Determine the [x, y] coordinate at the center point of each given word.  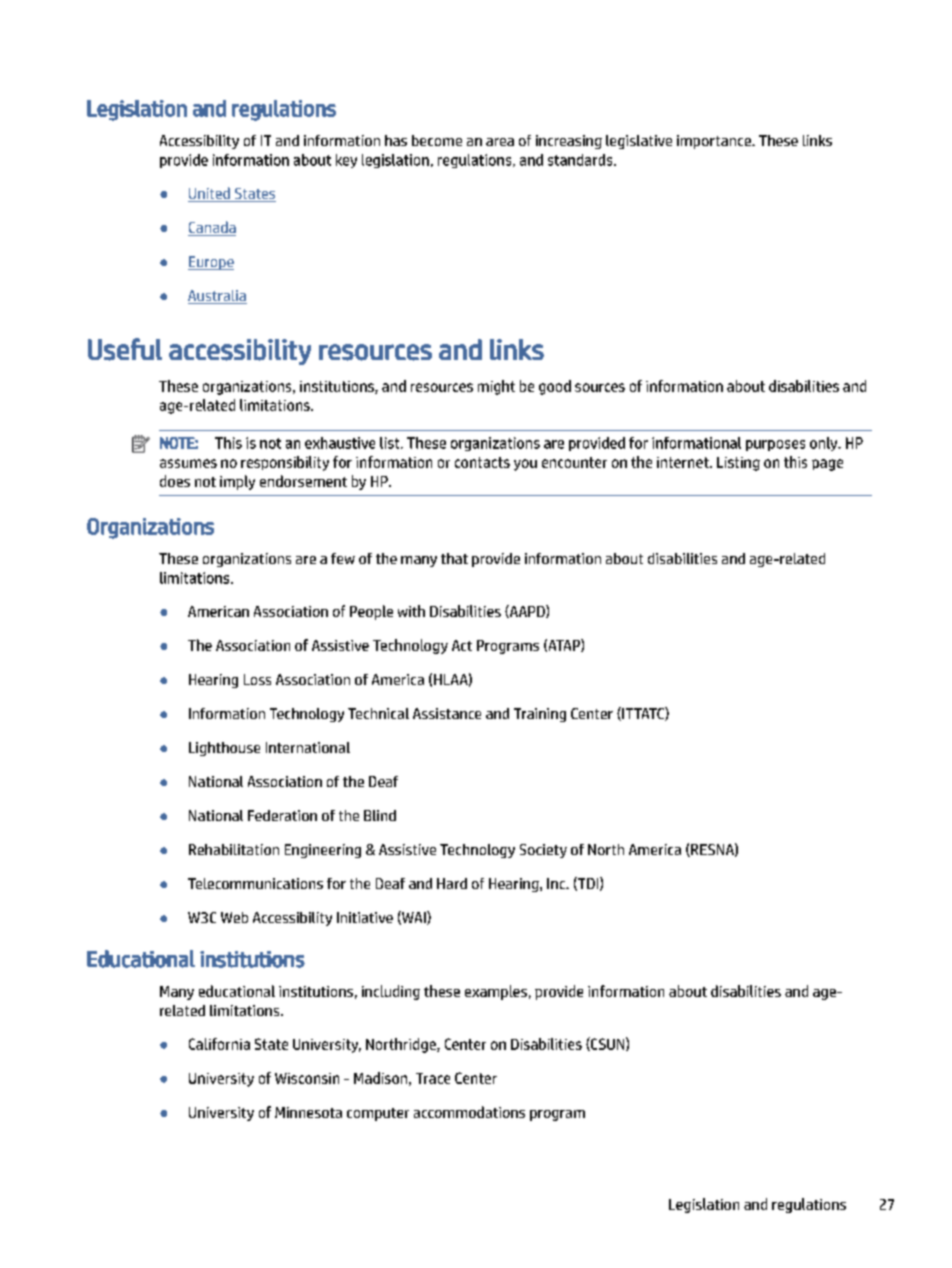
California [219, 1044]
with [411, 611]
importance [715, 142]
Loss [257, 679]
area [500, 142]
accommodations [469, 1112]
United [210, 194]
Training [540, 715]
